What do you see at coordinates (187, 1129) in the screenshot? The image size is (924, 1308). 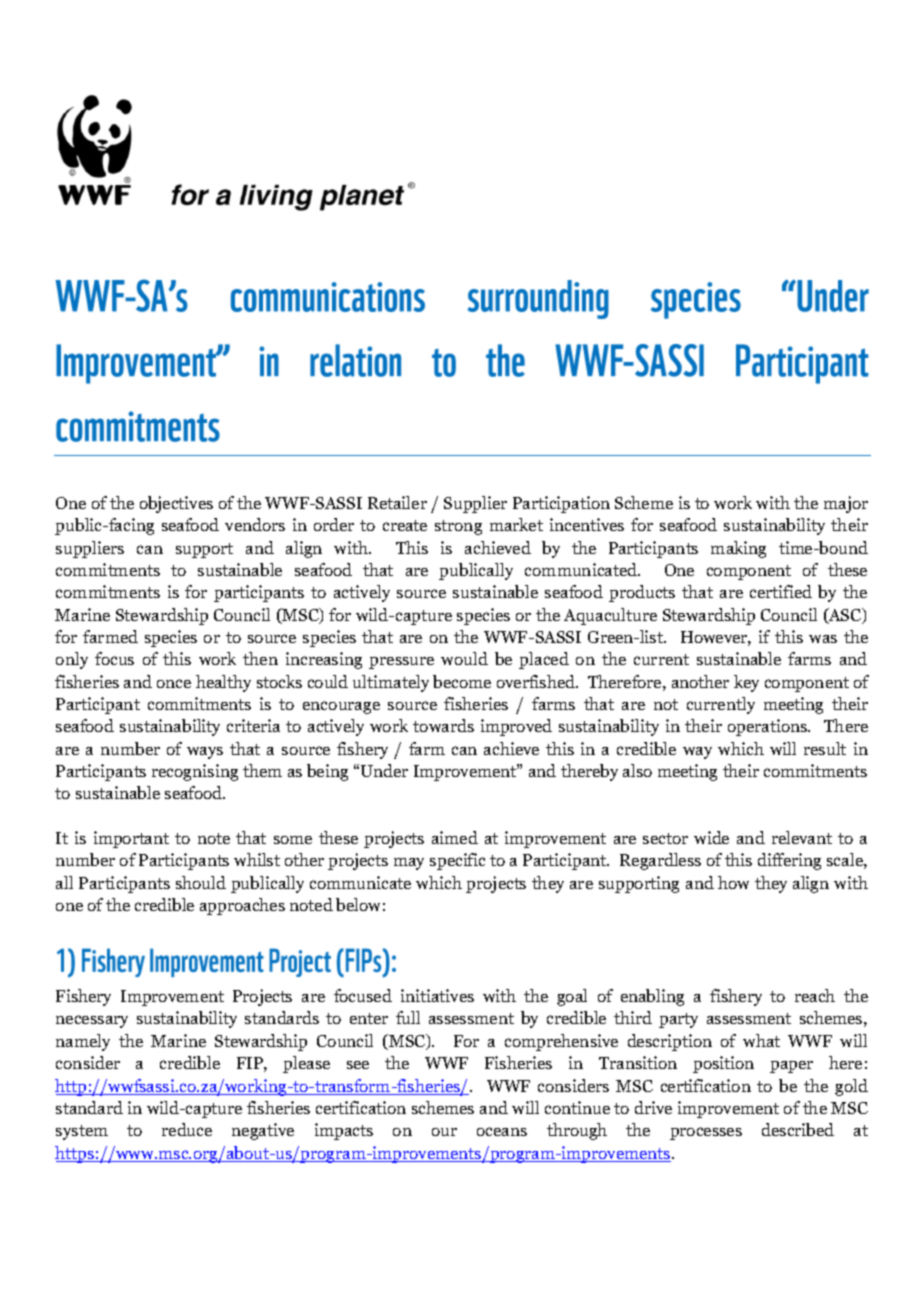 I see `reduce` at bounding box center [187, 1129].
